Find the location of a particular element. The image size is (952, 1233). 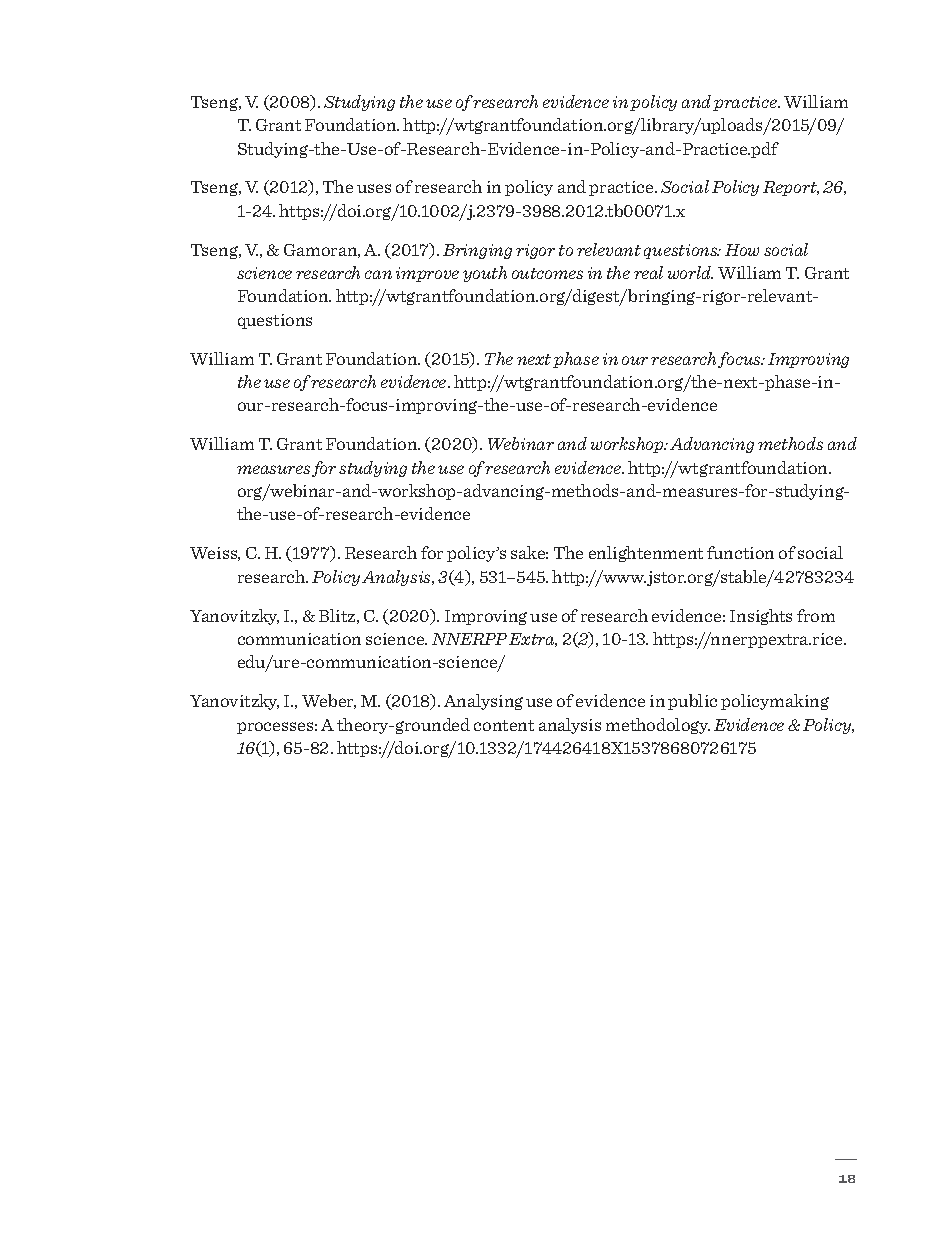

uses is located at coordinates (374, 188).
